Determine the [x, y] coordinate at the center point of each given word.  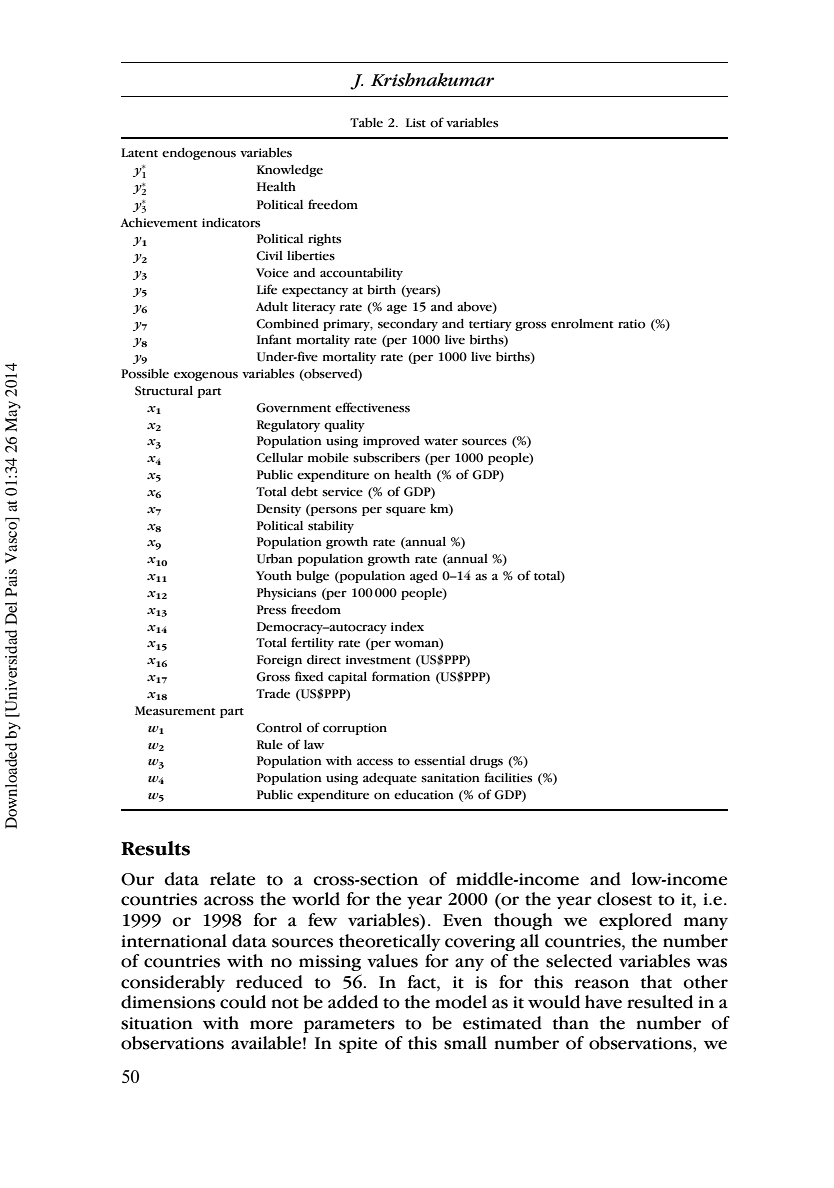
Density [279, 510]
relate [232, 879]
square [406, 511]
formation [401, 676]
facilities [508, 777]
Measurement [175, 711]
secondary [408, 325]
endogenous [199, 154]
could [243, 1002]
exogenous [206, 376]
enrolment [582, 324]
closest [624, 899]
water [441, 442]
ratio [631, 324]
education [424, 795]
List [416, 123]
